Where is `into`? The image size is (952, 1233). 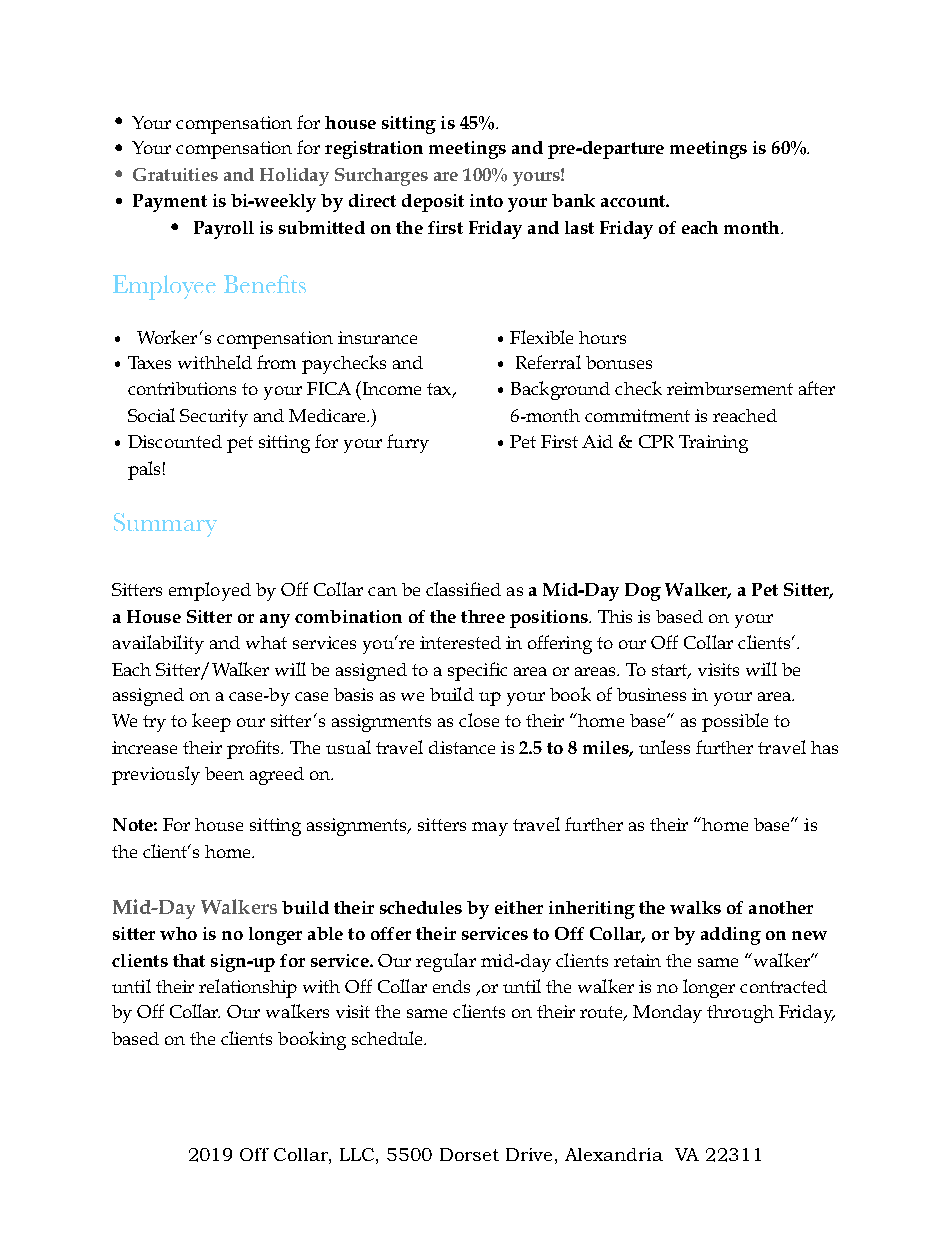
into is located at coordinates (486, 200).
